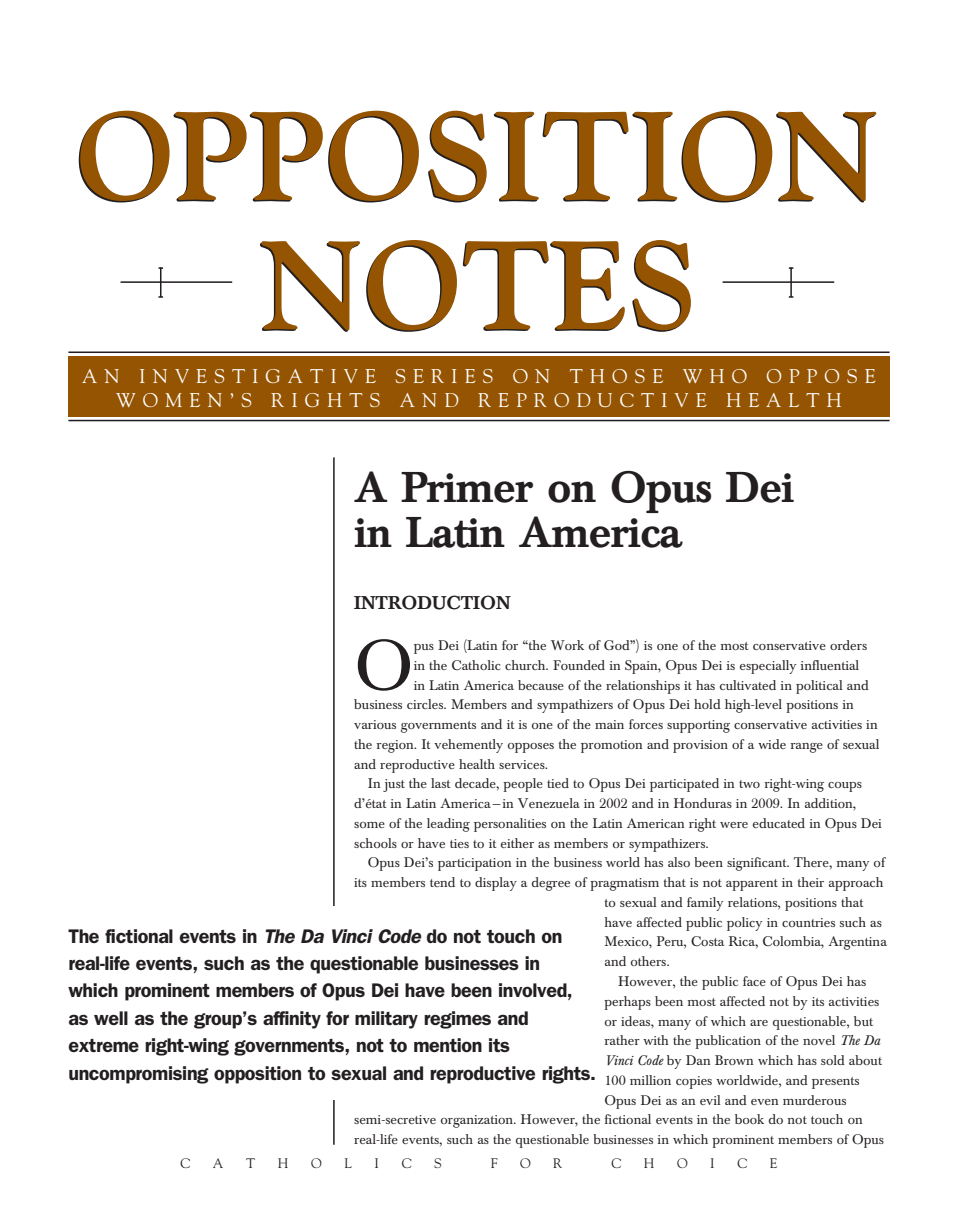 The height and width of the screenshot is (1232, 958). I want to click on range, so click(806, 748).
